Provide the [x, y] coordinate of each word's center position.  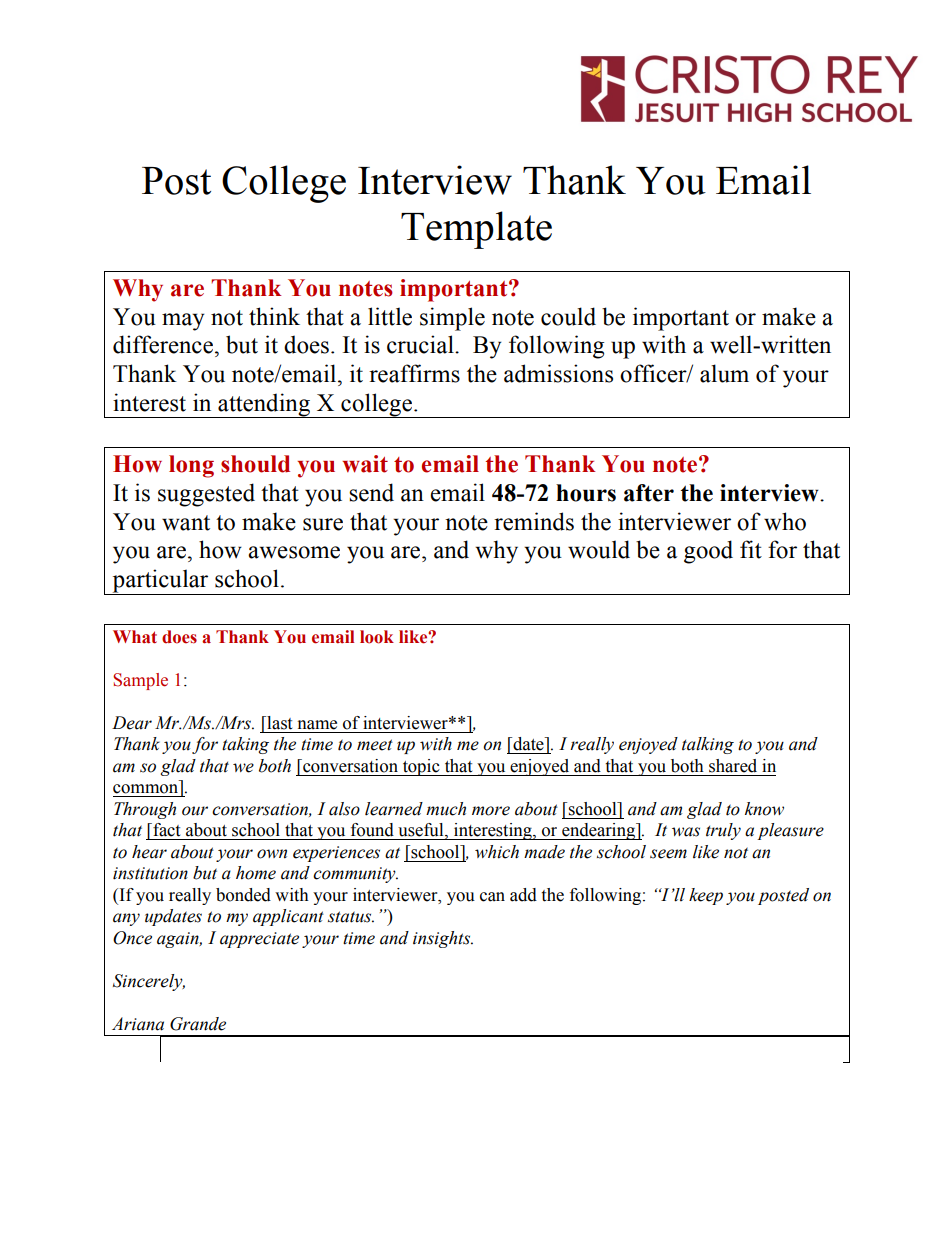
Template [476, 230]
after [649, 493]
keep [706, 896]
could [568, 316]
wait [365, 464]
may [183, 322]
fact [165, 830]
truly [723, 831]
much [446, 809]
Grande [198, 1024]
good [708, 552]
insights [443, 939]
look [377, 637]
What [135, 637]
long [191, 466]
